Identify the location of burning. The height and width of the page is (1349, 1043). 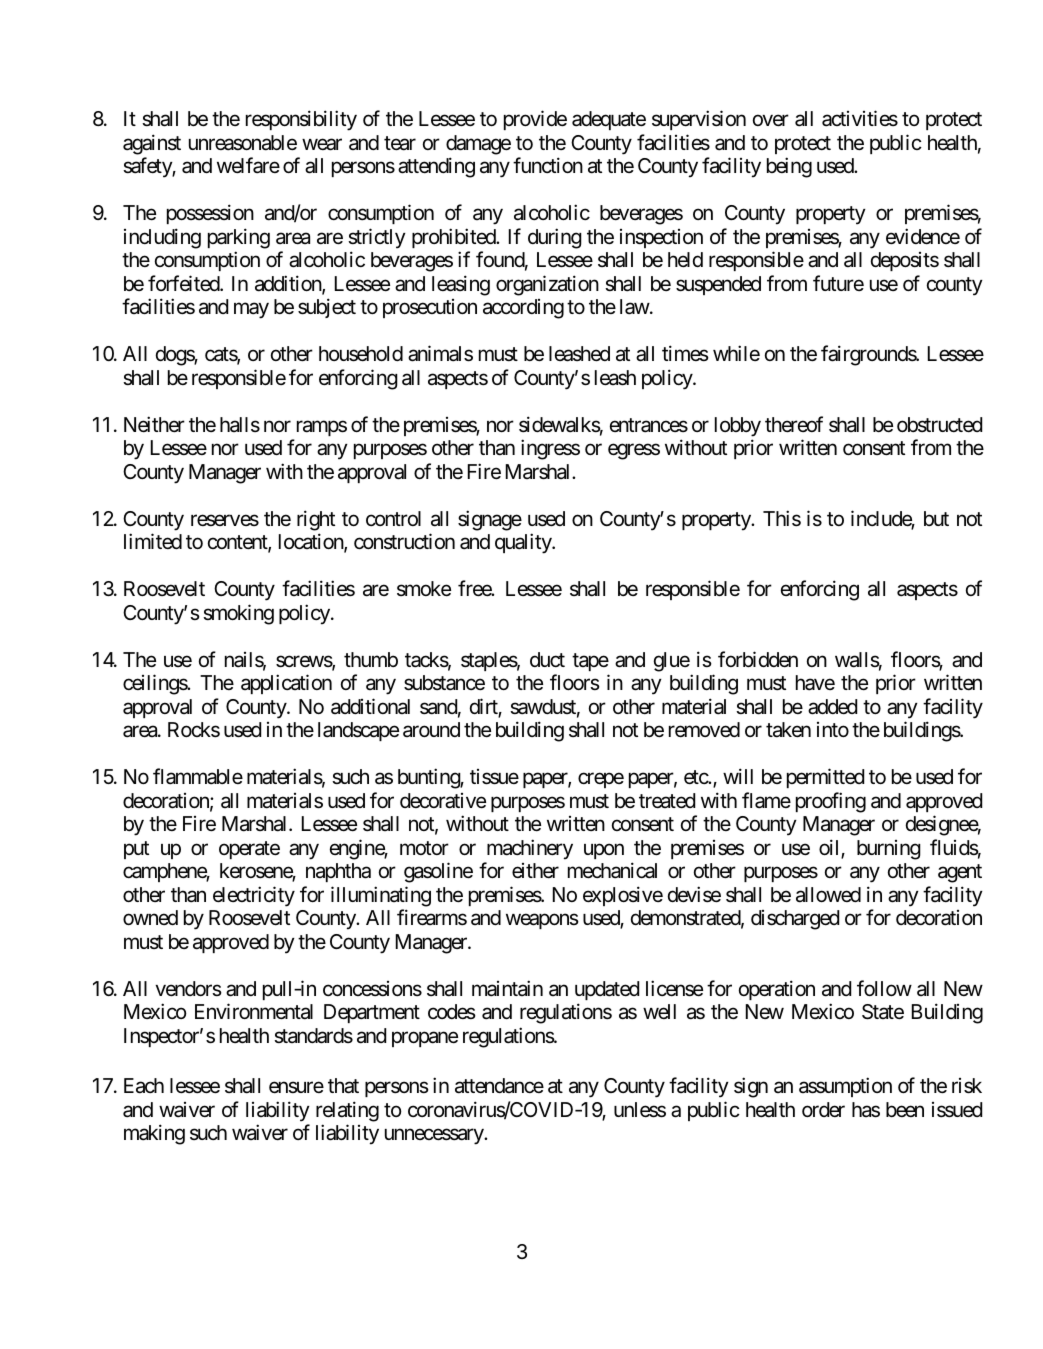
(889, 850).
